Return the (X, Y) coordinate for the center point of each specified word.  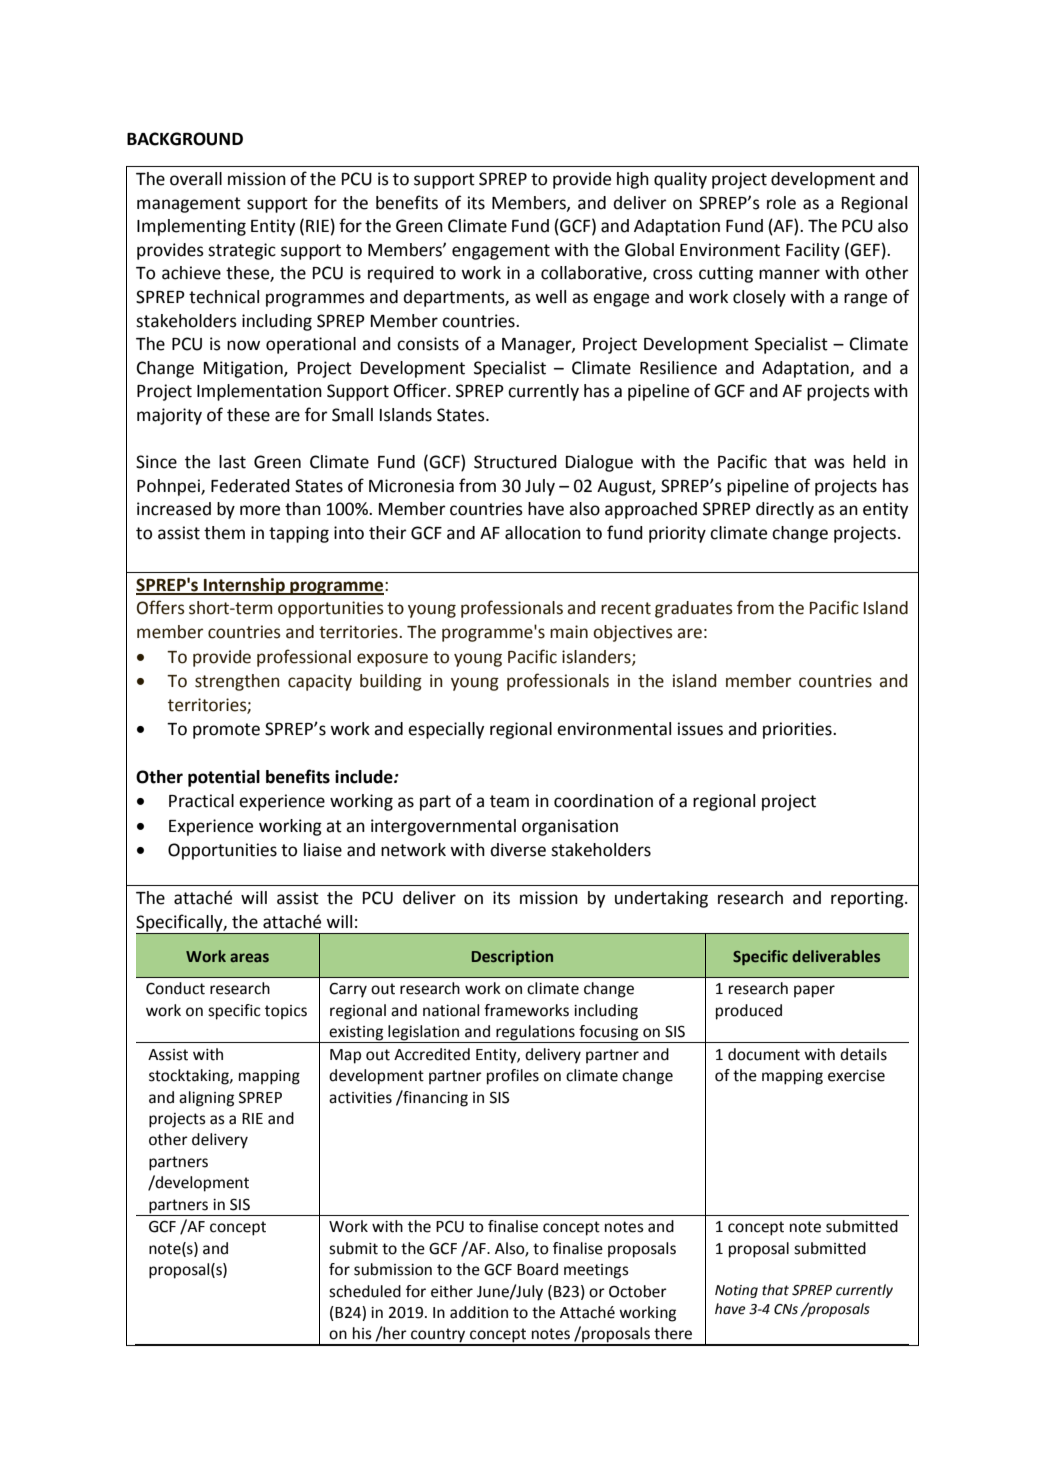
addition (479, 1312)
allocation (543, 533)
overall (196, 179)
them (224, 533)
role (781, 203)
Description (512, 958)
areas (249, 957)
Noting (736, 1291)
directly (785, 510)
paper (814, 991)
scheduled (365, 1291)
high (633, 180)
